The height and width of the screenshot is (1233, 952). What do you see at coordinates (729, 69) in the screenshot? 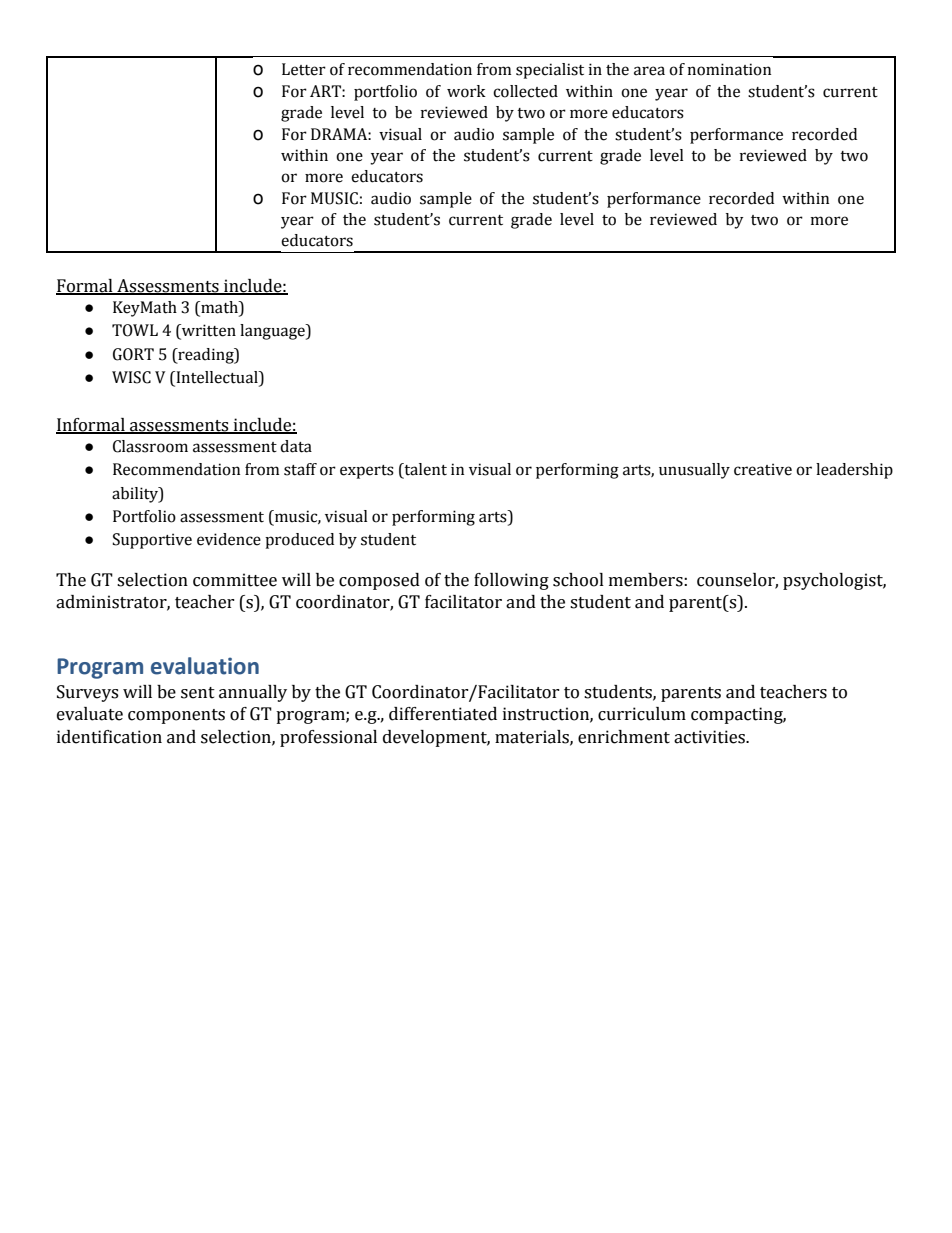
I see `nomination` at bounding box center [729, 69].
